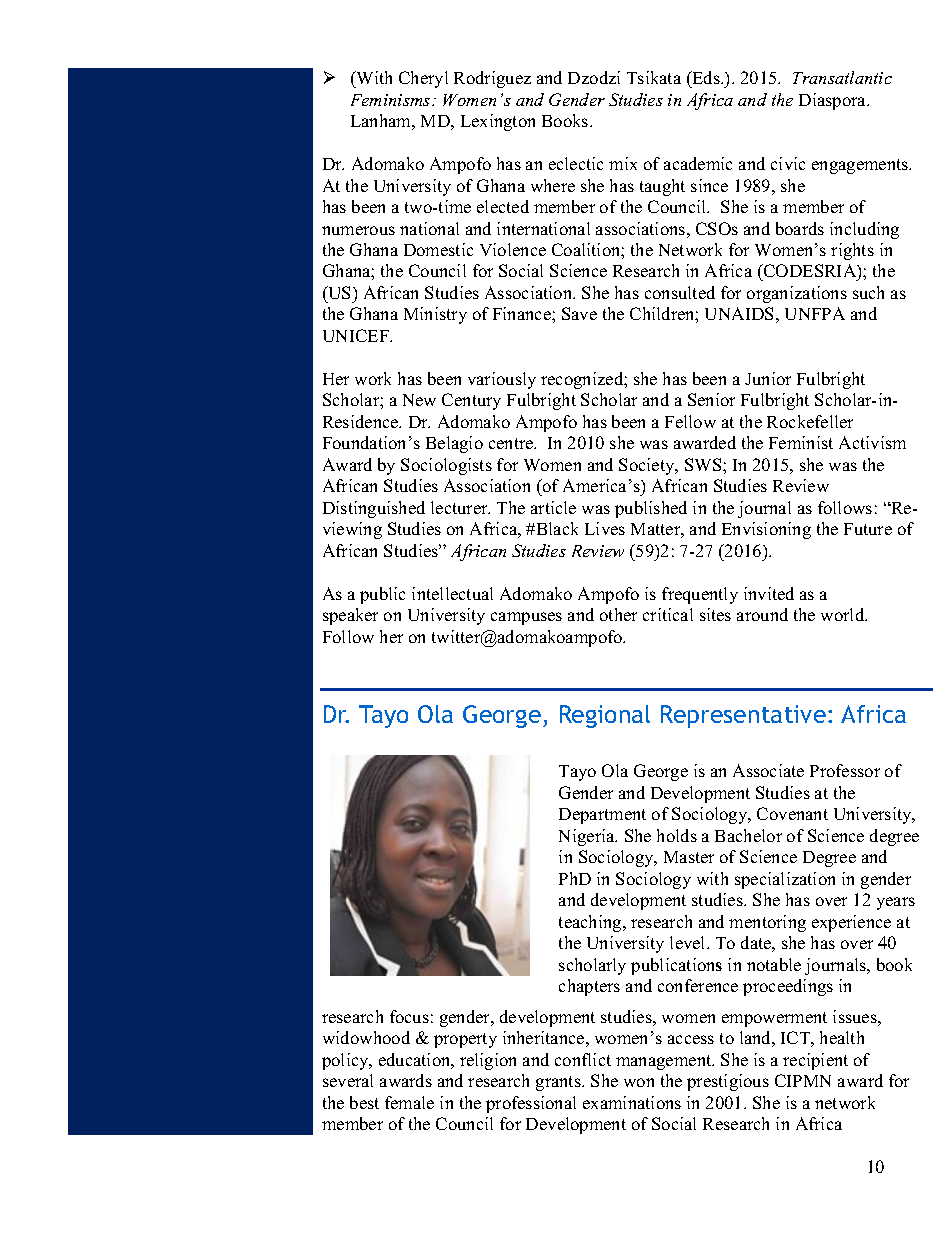 The height and width of the page is (1233, 952). I want to click on world, so click(844, 614).
